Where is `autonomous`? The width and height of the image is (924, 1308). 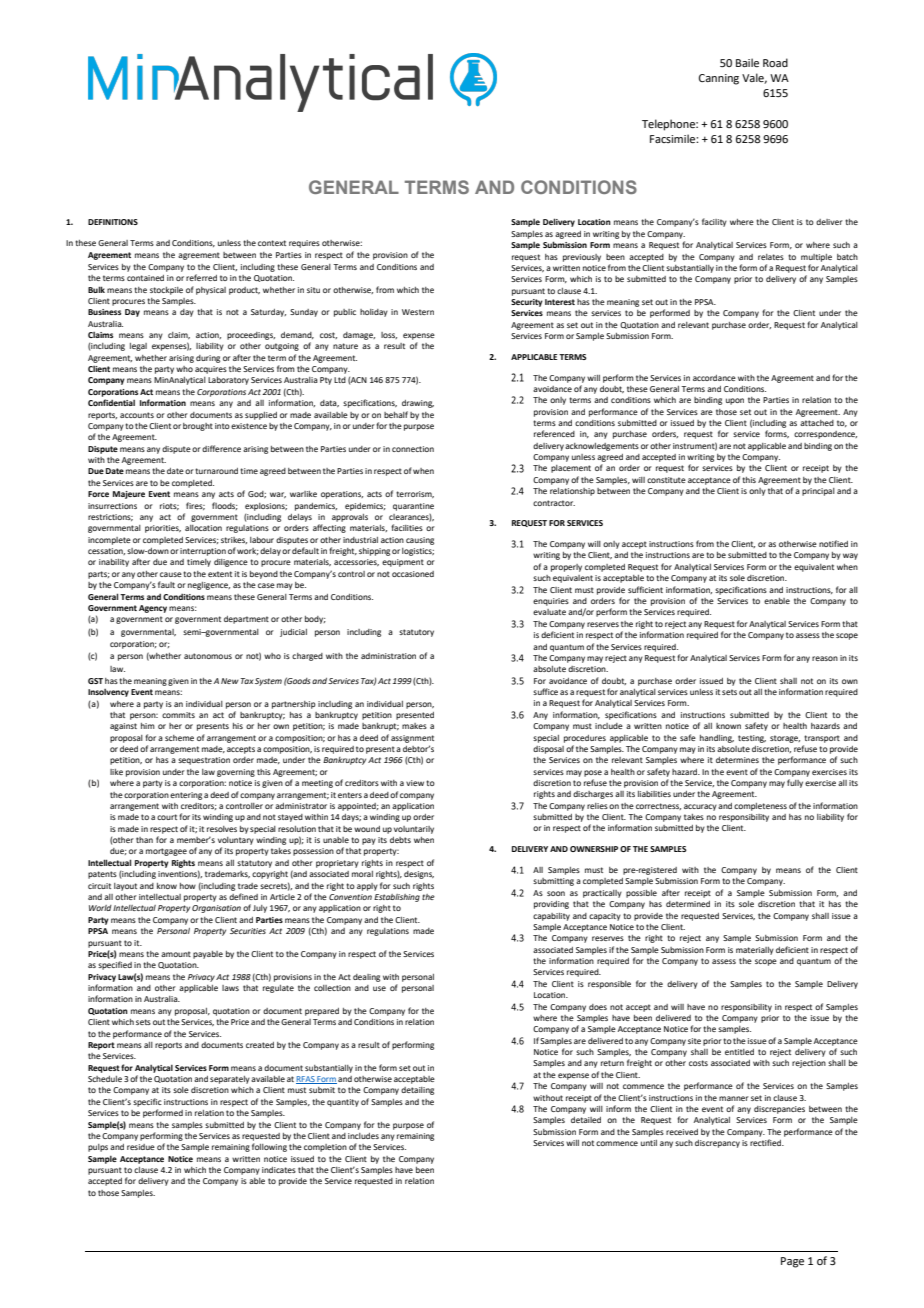
autonomous is located at coordinates (208, 656).
